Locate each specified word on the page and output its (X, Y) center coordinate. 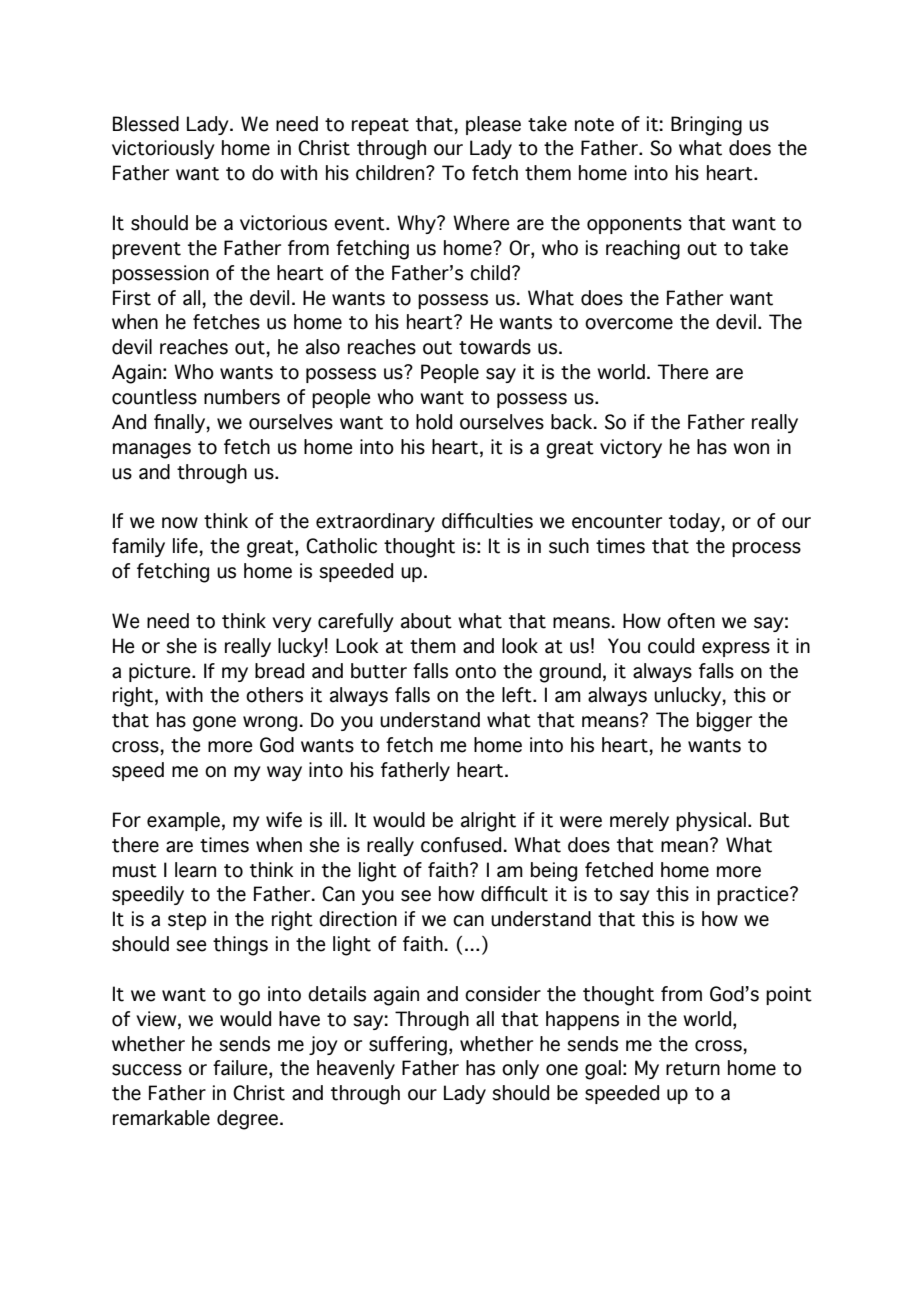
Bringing (706, 126)
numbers (242, 397)
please (493, 125)
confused (461, 845)
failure (241, 1069)
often (691, 621)
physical (711, 821)
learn (195, 870)
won (751, 449)
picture (161, 672)
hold (434, 422)
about (426, 621)
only (520, 1069)
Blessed (146, 124)
